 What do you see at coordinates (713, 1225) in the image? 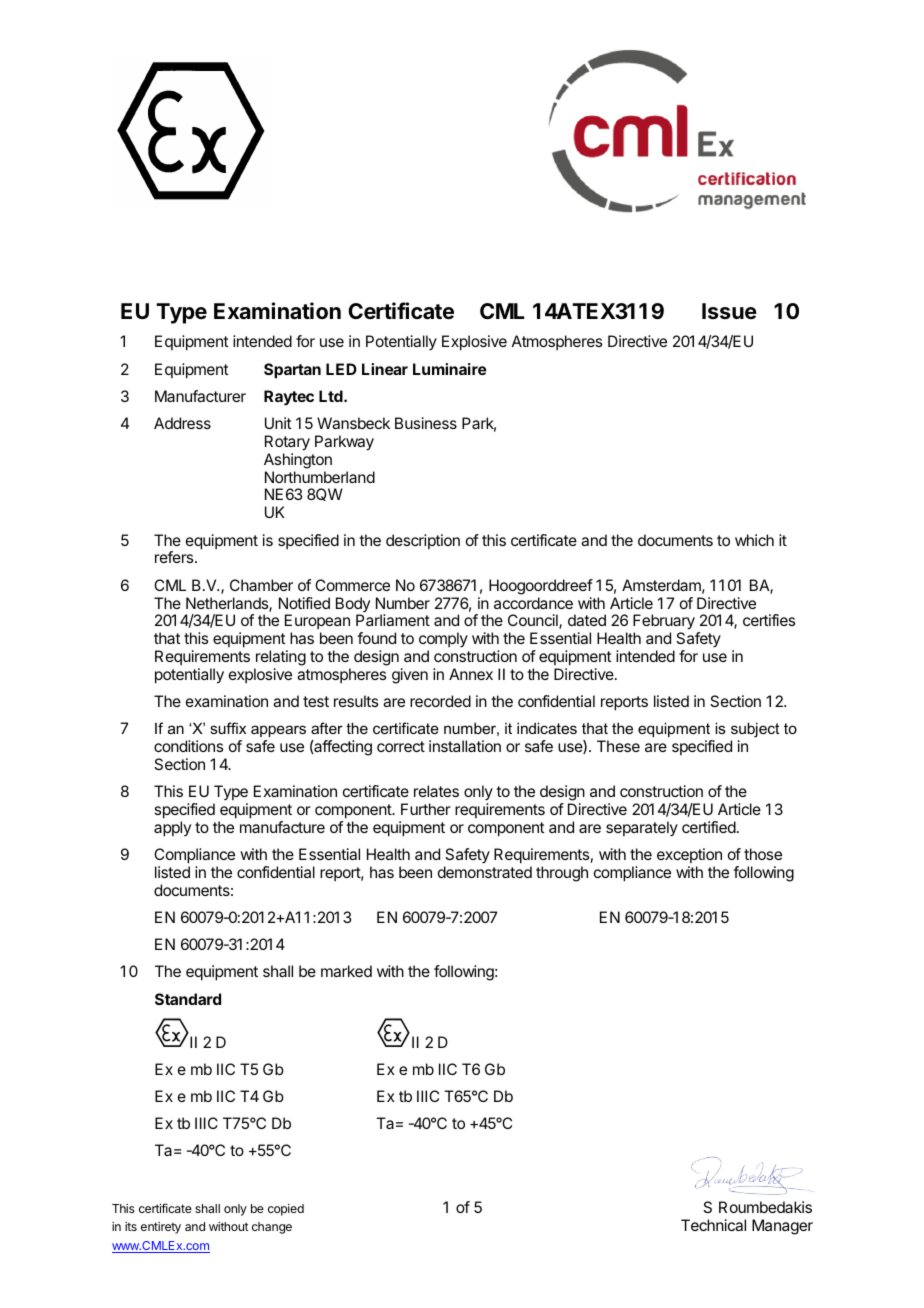
I see `Technical` at bounding box center [713, 1225].
